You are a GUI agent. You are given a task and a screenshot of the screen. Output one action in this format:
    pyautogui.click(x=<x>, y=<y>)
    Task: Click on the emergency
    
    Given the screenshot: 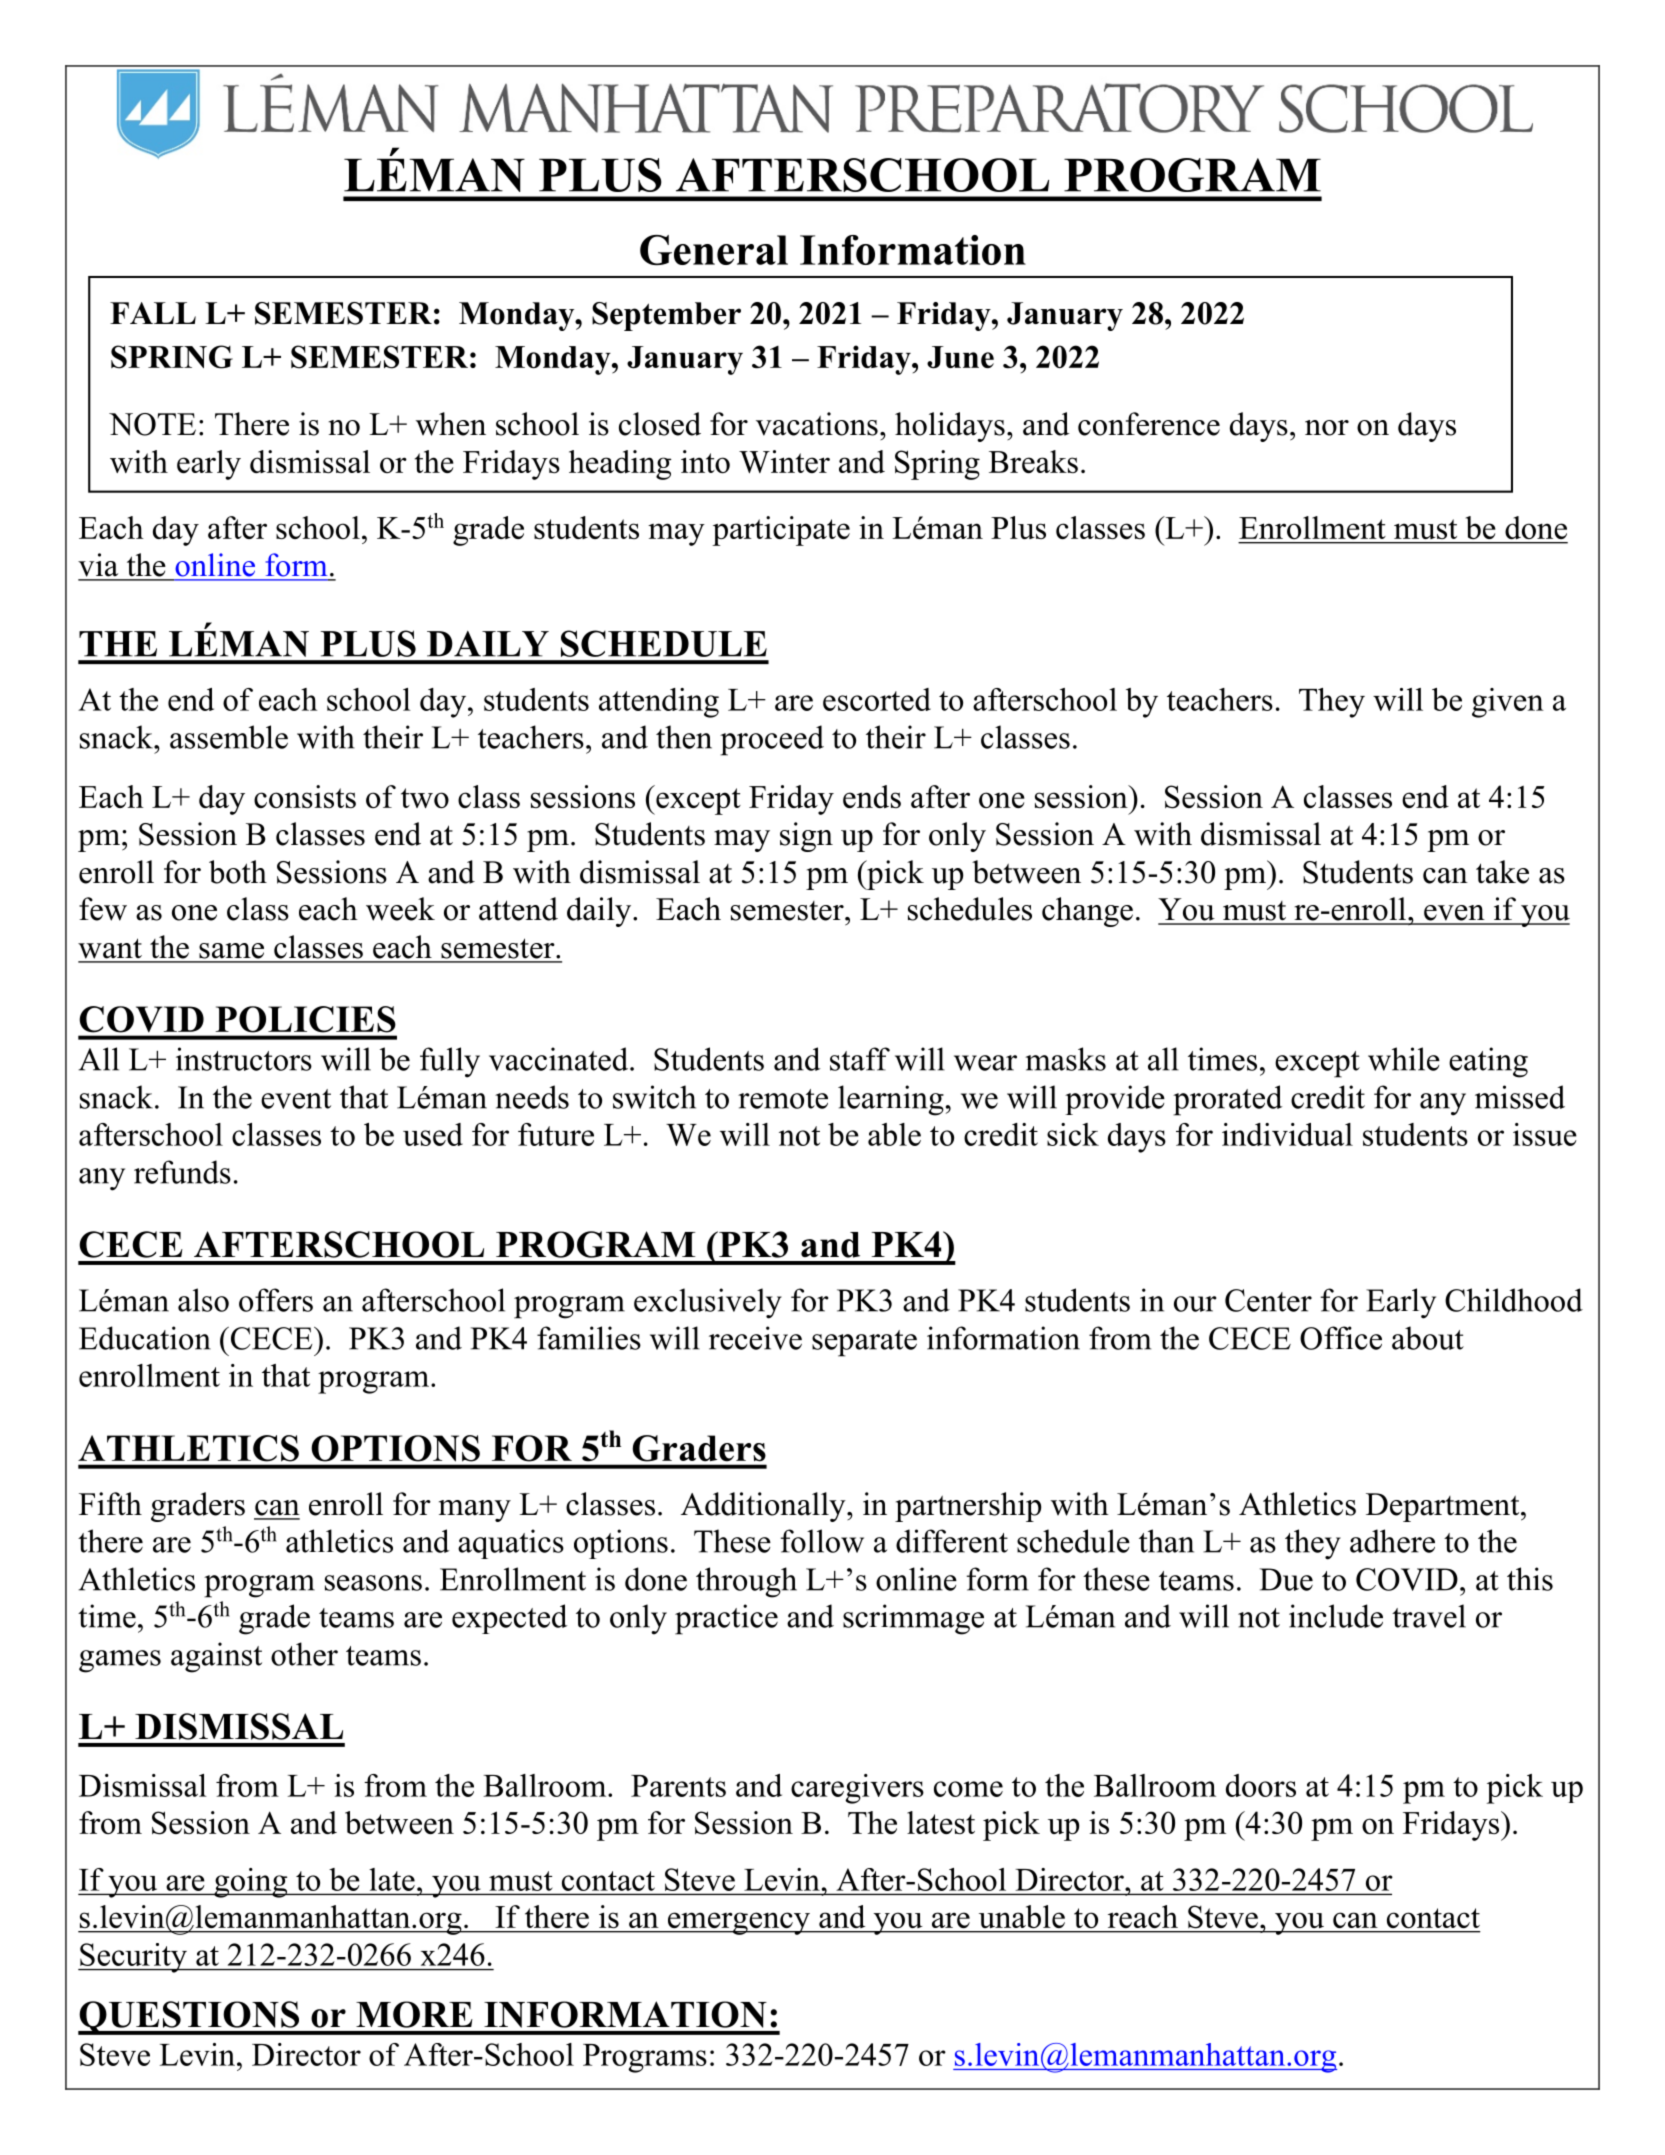 What is the action you would take?
    pyautogui.click(x=739, y=1923)
